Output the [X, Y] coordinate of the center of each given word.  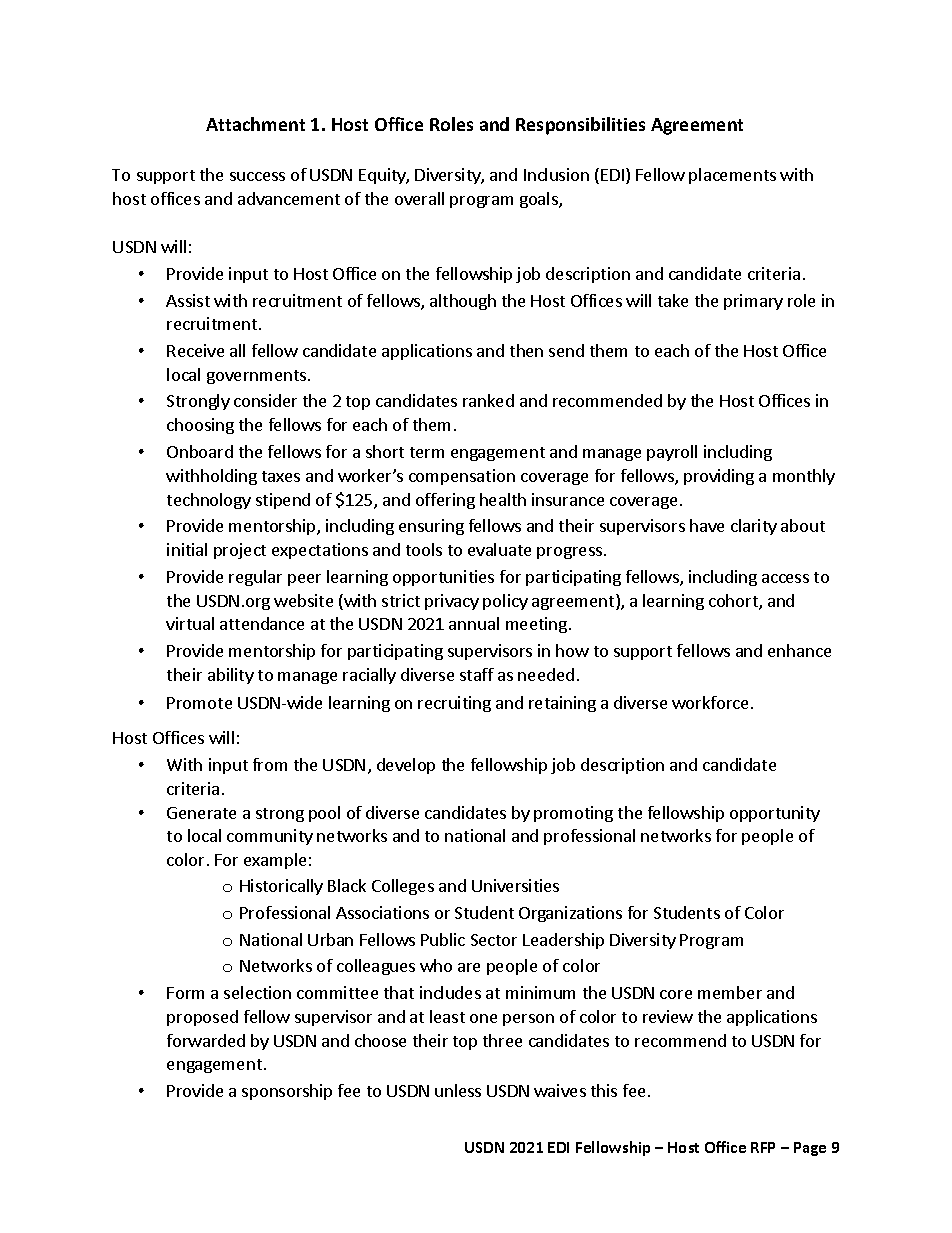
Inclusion [556, 174]
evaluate [499, 549]
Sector [494, 940]
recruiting [454, 704]
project [240, 551]
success [257, 176]
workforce [710, 702]
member [730, 992]
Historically [281, 887]
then [526, 350]
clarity [754, 527]
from [270, 764]
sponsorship [287, 1092]
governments [256, 377]
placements [732, 176]
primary [753, 302]
